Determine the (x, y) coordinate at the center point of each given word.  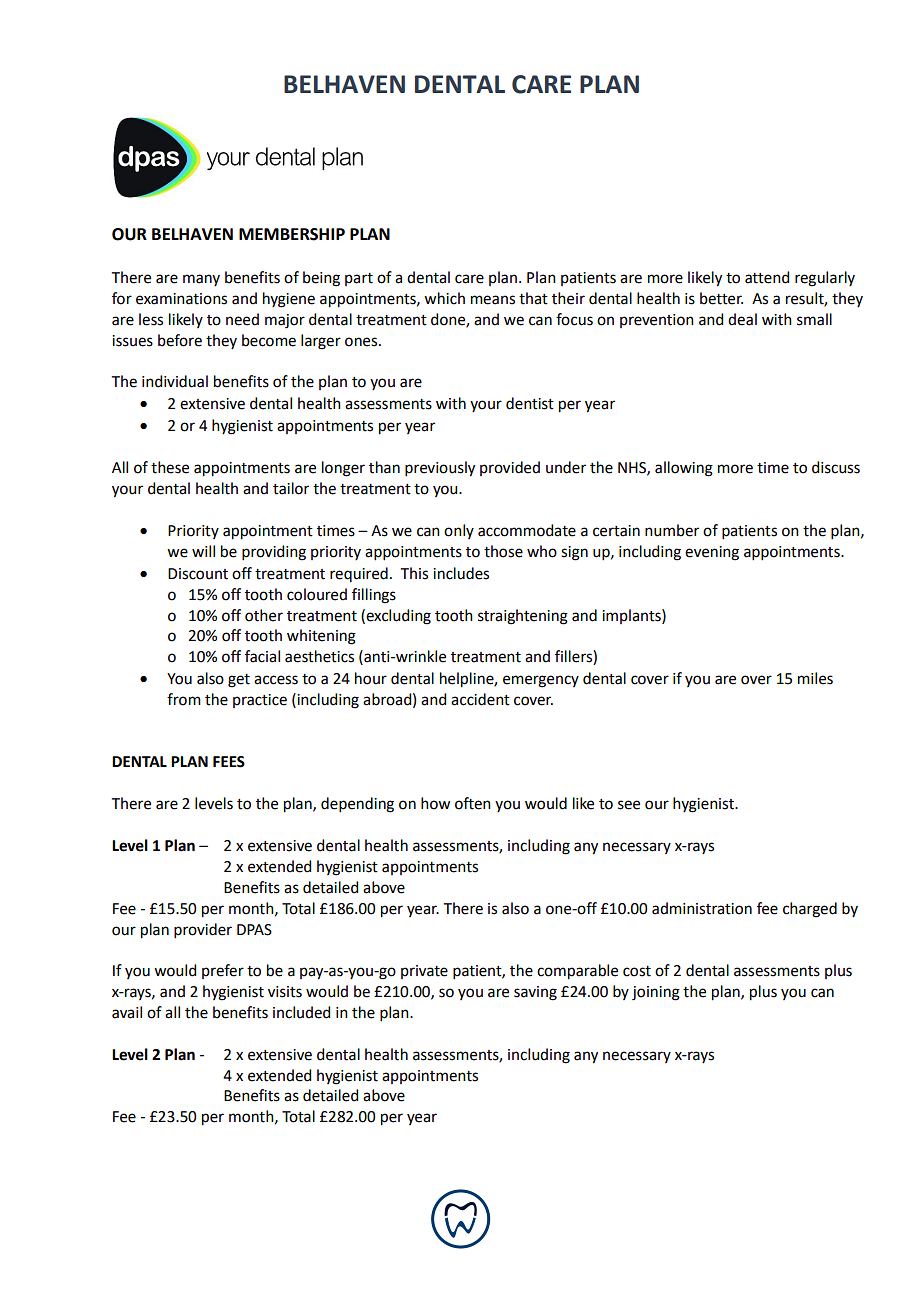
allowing (684, 469)
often (473, 803)
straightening (523, 617)
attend (767, 277)
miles (815, 678)
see (629, 805)
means (493, 300)
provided (510, 468)
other (264, 615)
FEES (229, 762)
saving (535, 993)
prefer (223, 971)
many (201, 280)
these (170, 467)
